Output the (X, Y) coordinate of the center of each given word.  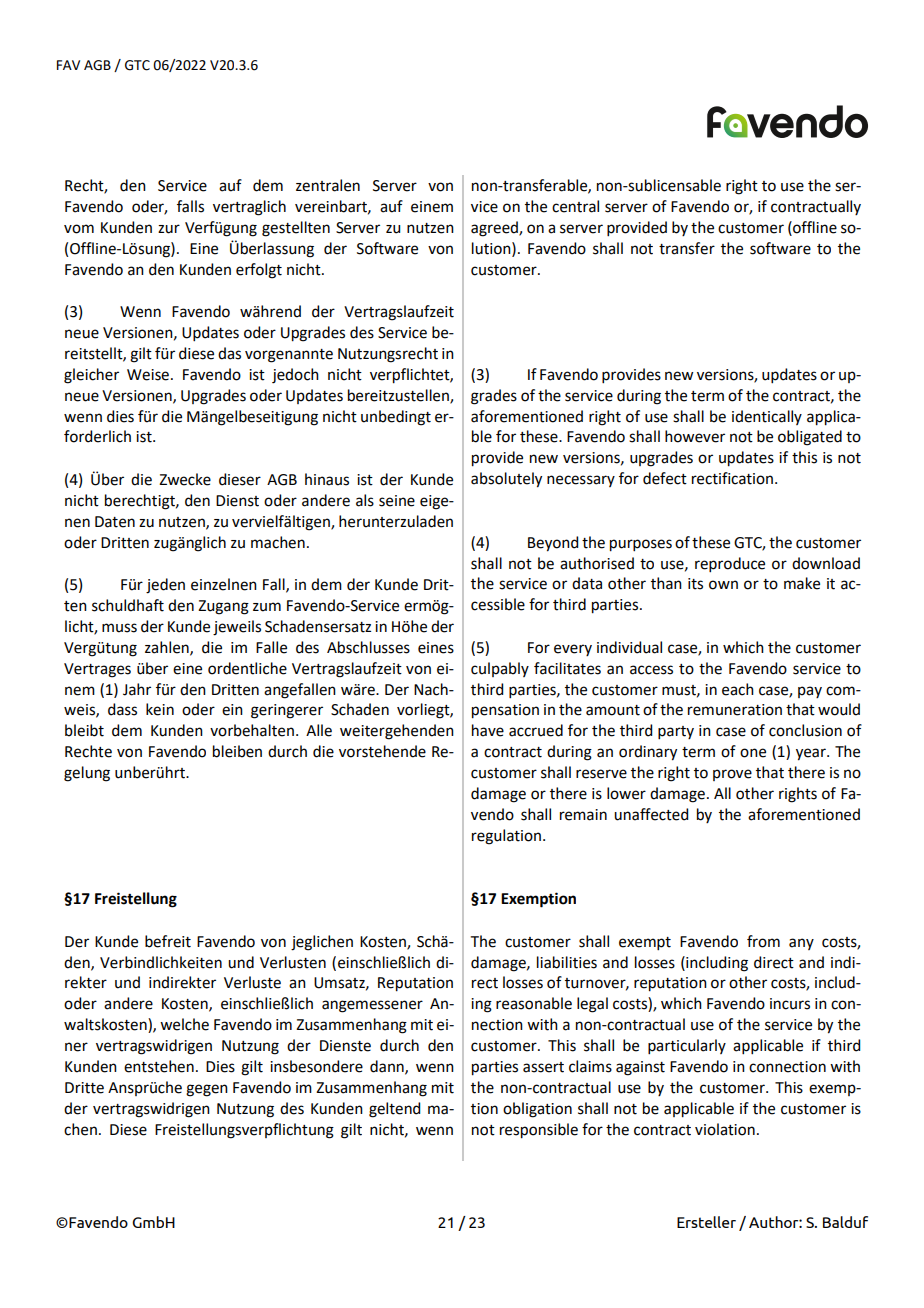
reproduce (730, 564)
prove (732, 775)
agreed (495, 229)
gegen (207, 1090)
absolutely (506, 480)
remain (583, 815)
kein (160, 709)
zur (169, 229)
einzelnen (224, 584)
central (575, 206)
